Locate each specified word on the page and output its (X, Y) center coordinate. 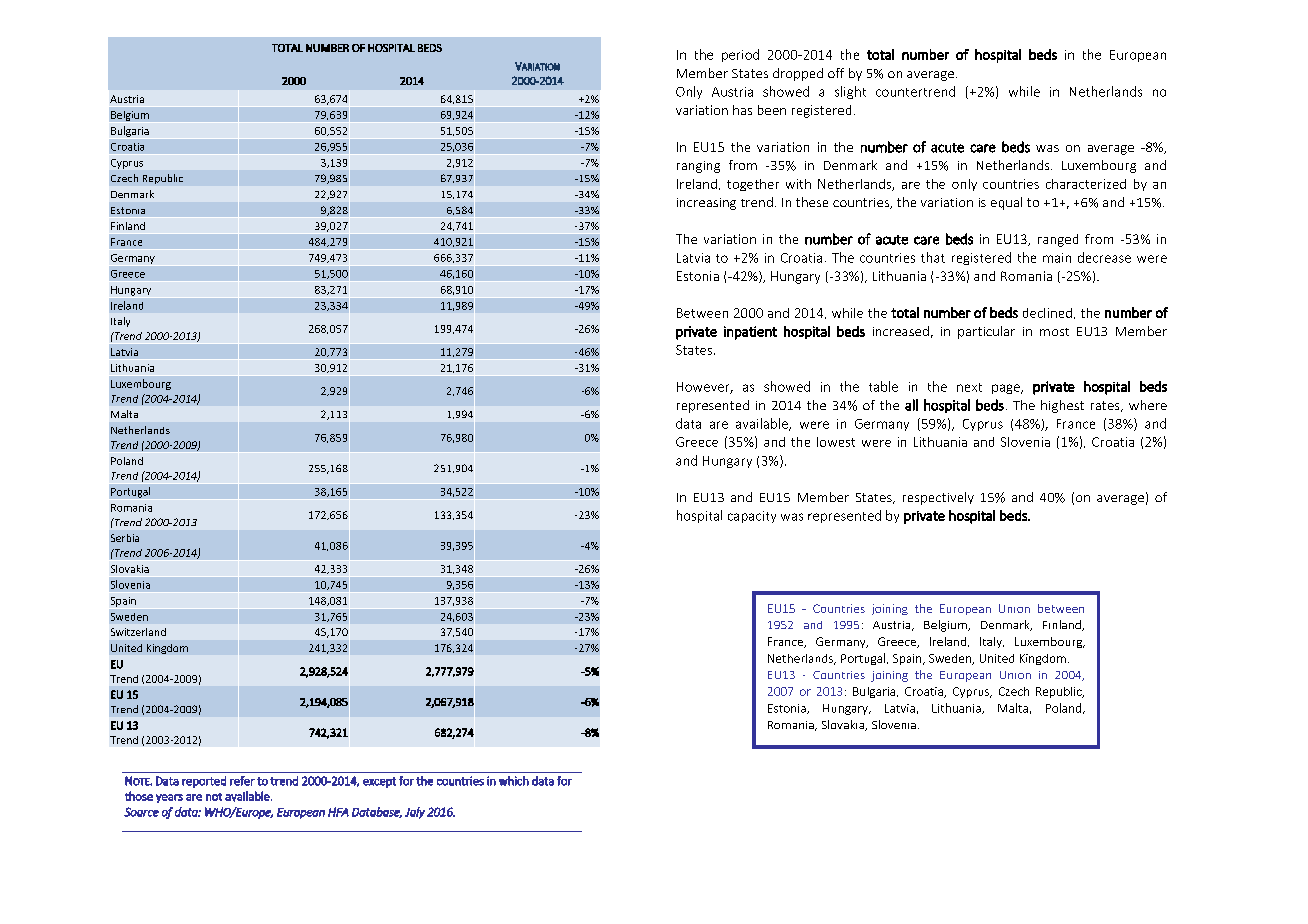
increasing (706, 204)
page (1007, 389)
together (753, 185)
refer (242, 781)
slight (850, 92)
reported (204, 782)
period (740, 55)
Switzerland (138, 632)
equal (1006, 203)
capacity (752, 517)
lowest (836, 442)
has (742, 110)
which (514, 781)
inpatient (750, 333)
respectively (938, 498)
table (883, 386)
